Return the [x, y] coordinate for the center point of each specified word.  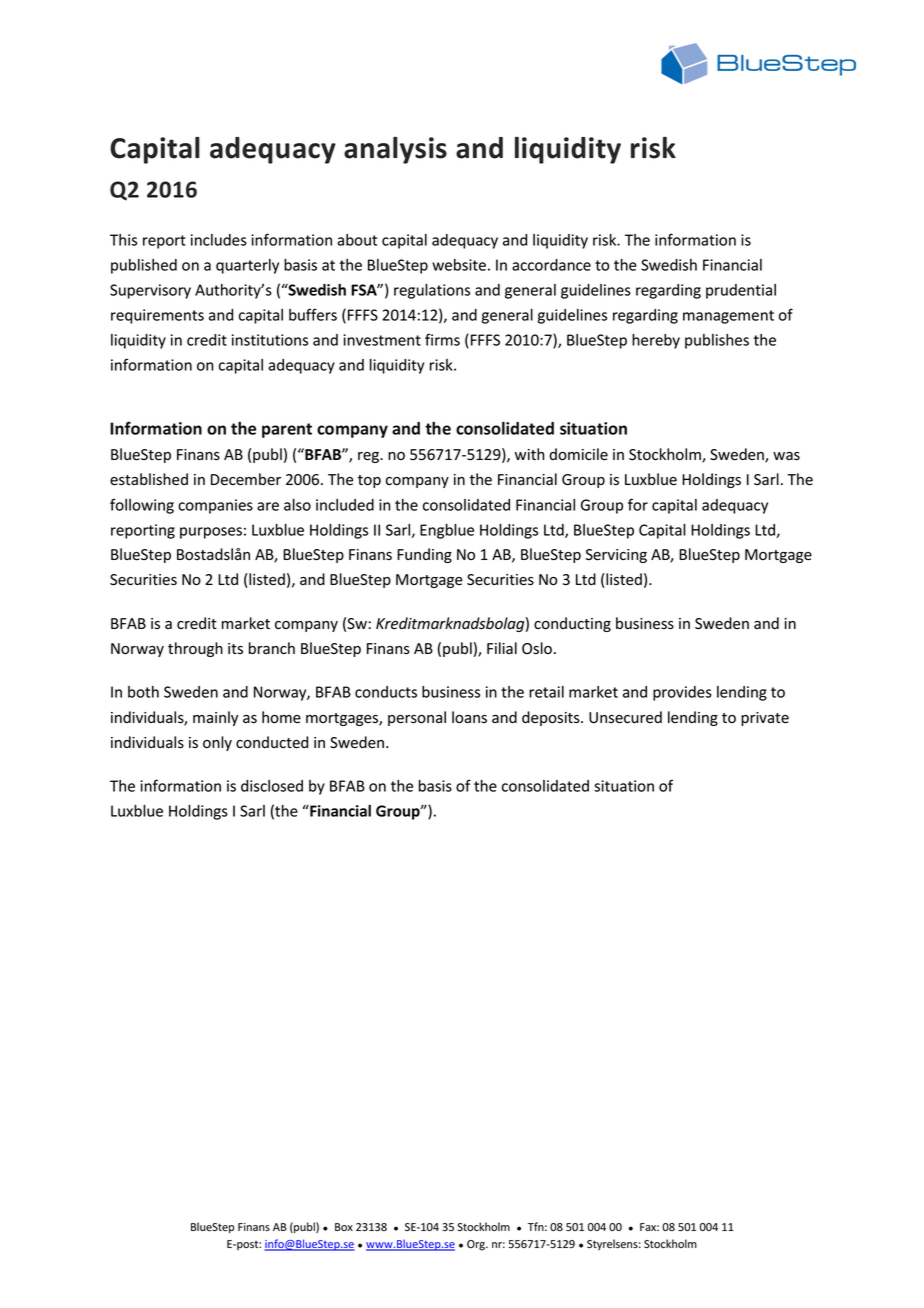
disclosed [272, 786]
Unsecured [625, 717]
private [765, 719]
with [529, 454]
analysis [395, 150]
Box [344, 1227]
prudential [741, 291]
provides [682, 693]
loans [469, 717]
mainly [215, 718]
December [246, 479]
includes [219, 240]
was [786, 456]
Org [477, 1245]
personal [417, 718]
